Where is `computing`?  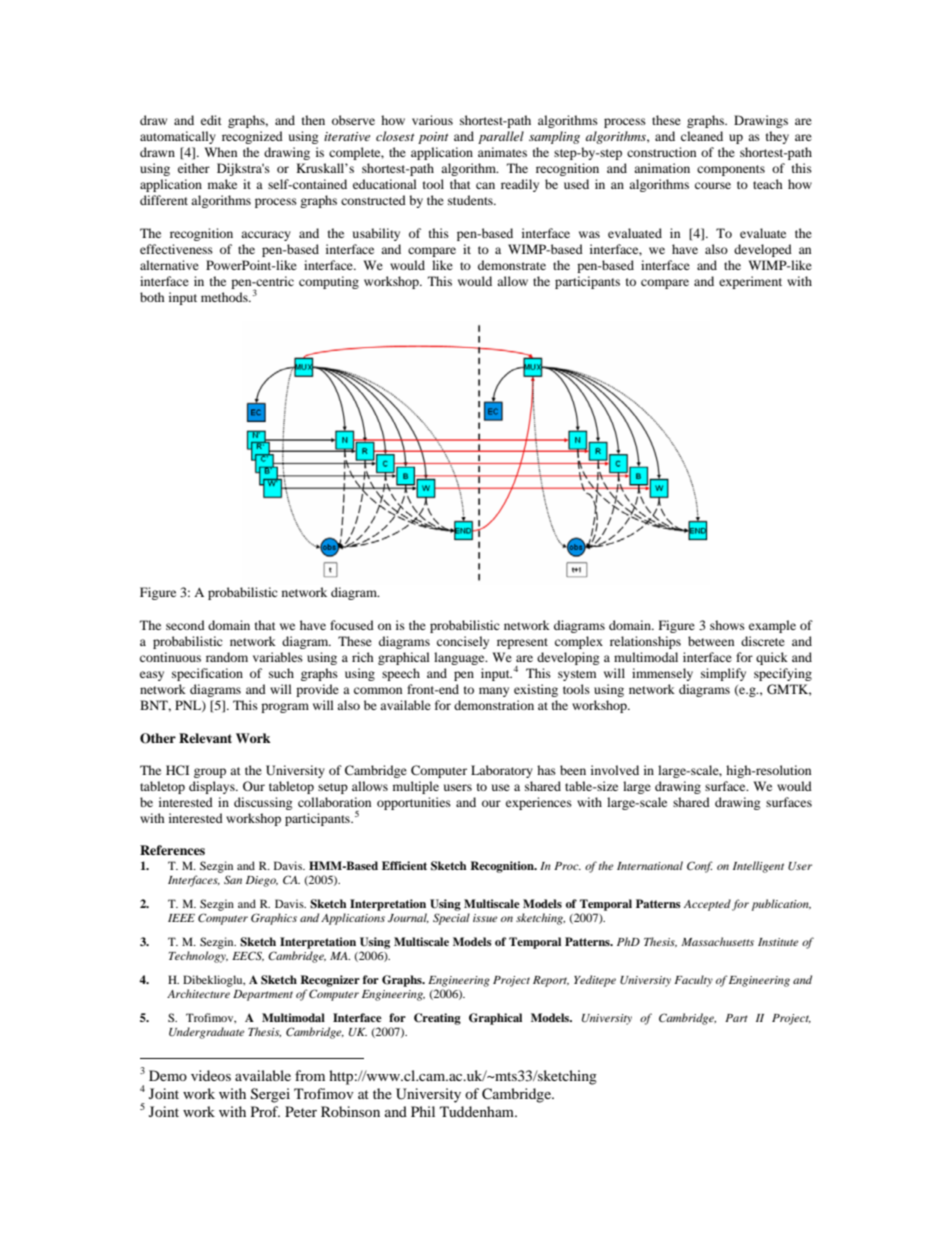
computing is located at coordinates (329, 282).
